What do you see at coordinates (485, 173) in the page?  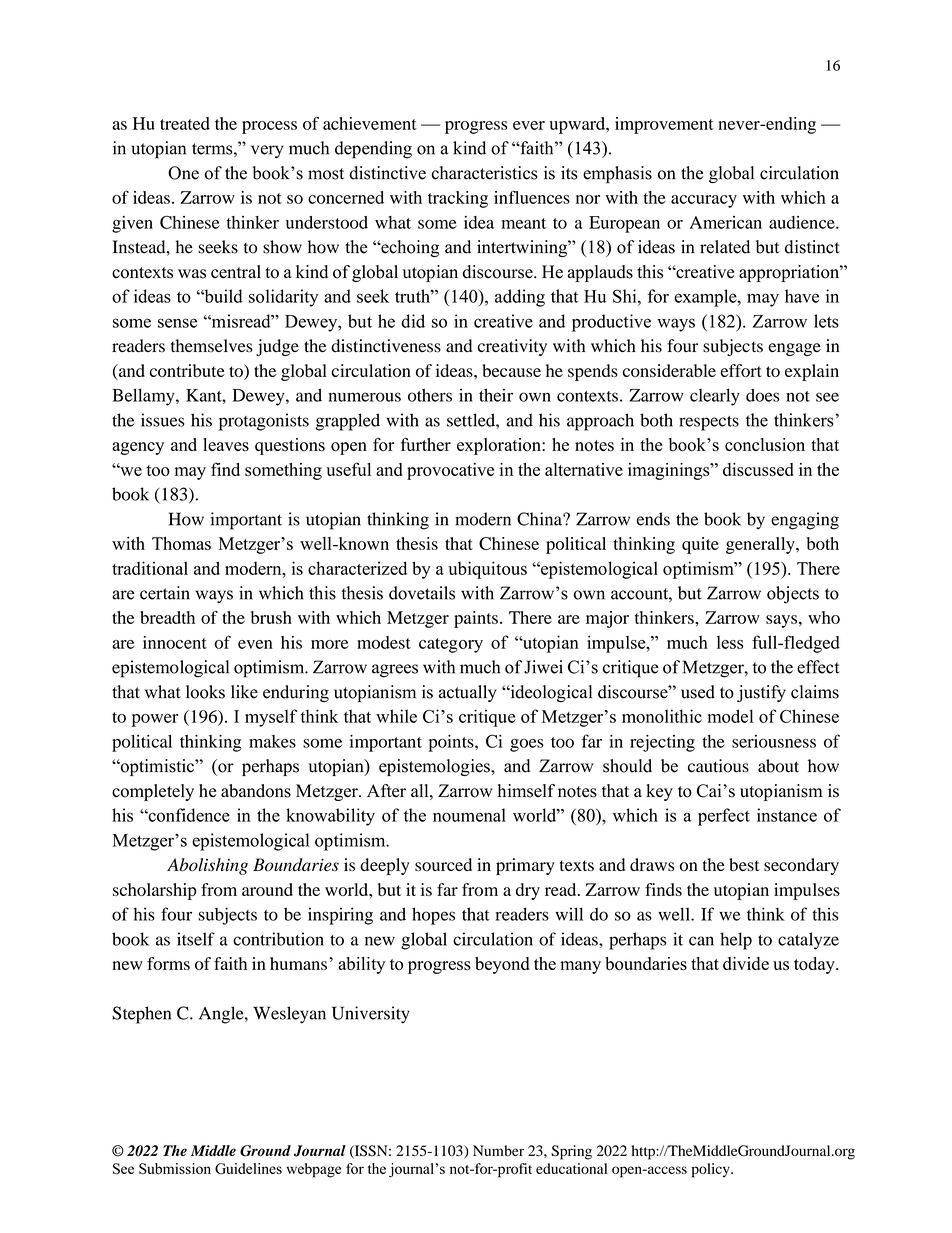 I see `characteristics` at bounding box center [485, 173].
